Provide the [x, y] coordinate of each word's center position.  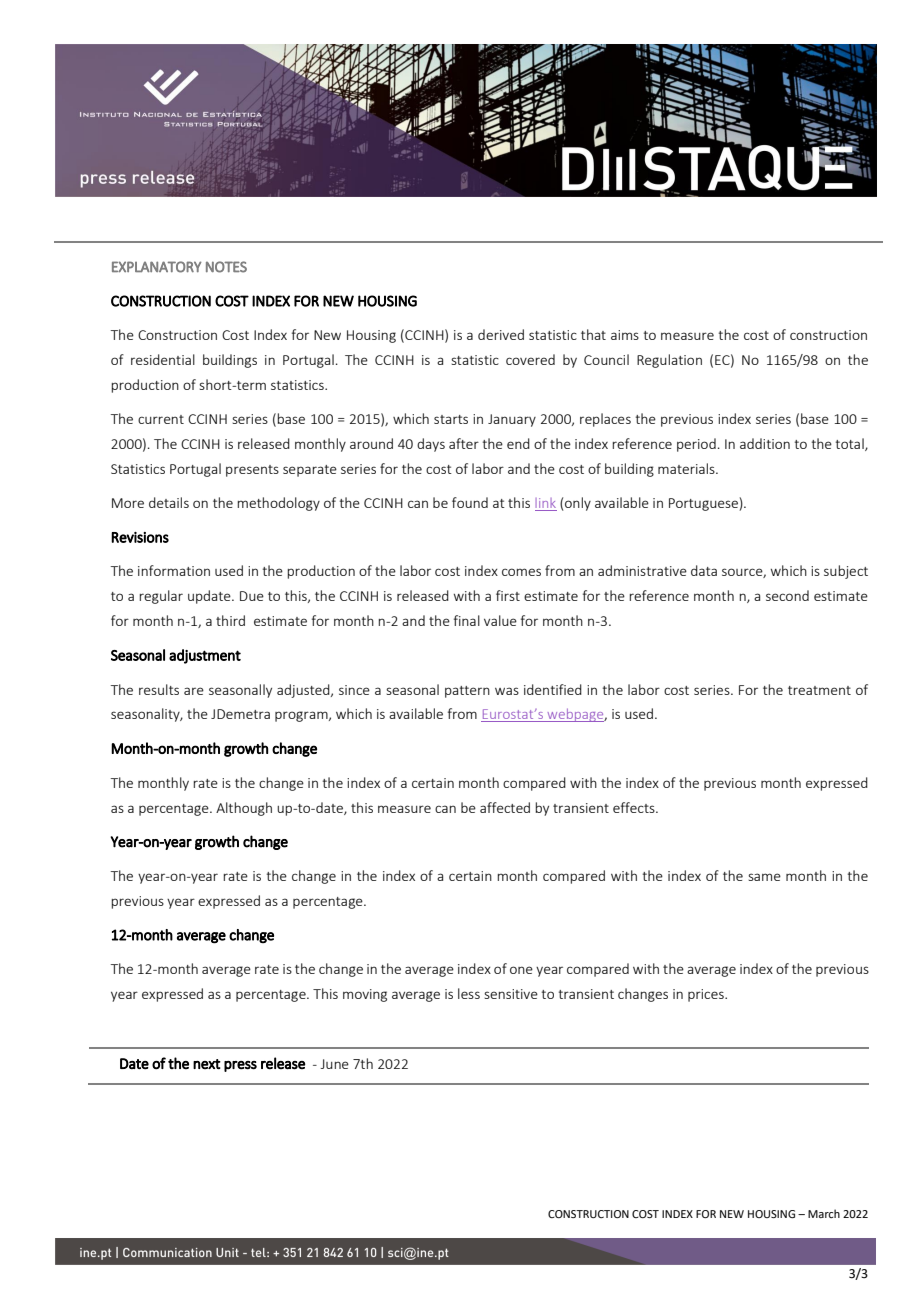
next [207, 1064]
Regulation [669, 361]
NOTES [226, 267]
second [787, 595]
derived [501, 334]
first [508, 595]
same [764, 877]
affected [505, 807]
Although [244, 809]
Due [252, 596]
